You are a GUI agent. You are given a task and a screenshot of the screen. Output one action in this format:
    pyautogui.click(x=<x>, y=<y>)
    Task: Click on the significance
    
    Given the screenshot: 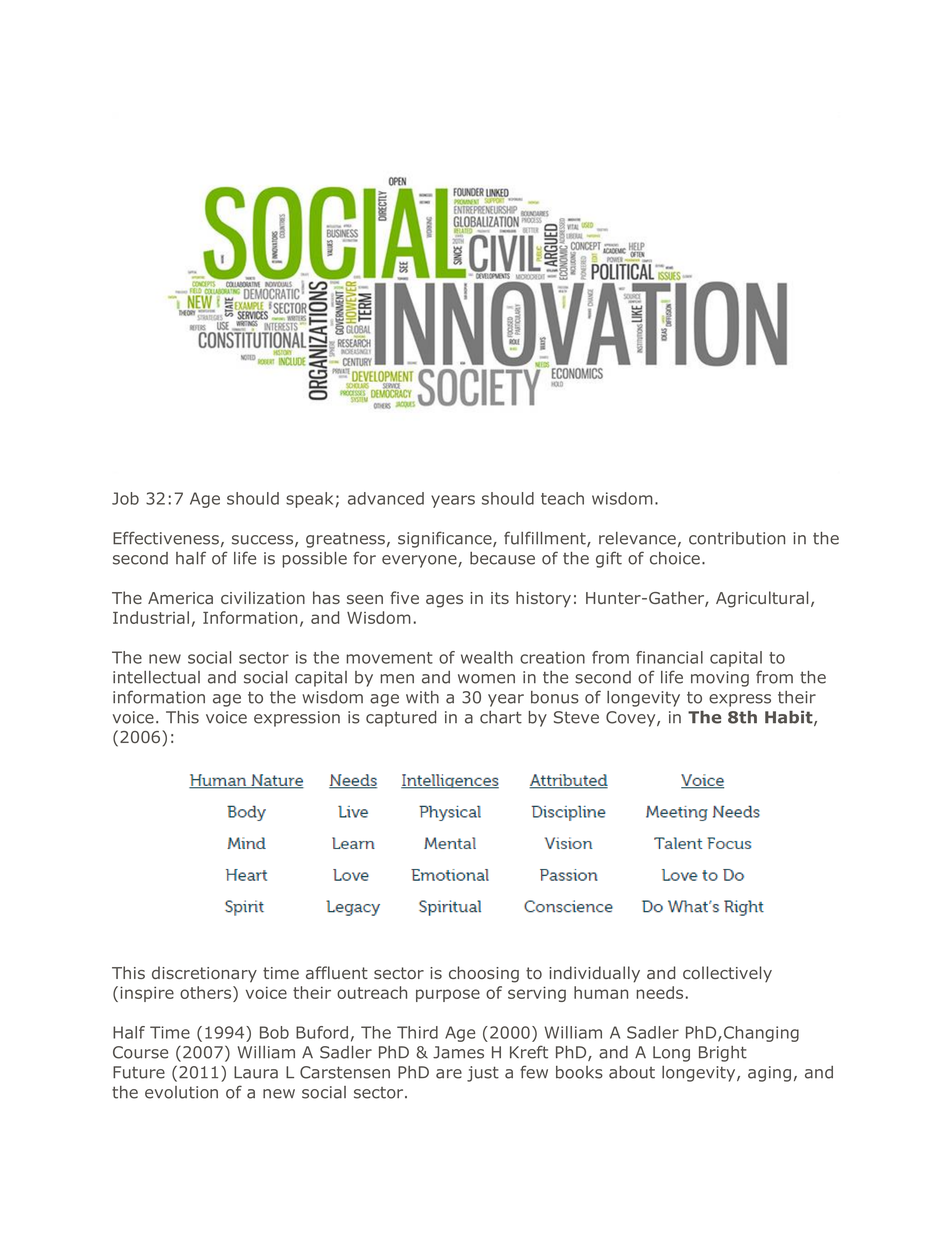 What is the action you would take?
    pyautogui.click(x=446, y=539)
